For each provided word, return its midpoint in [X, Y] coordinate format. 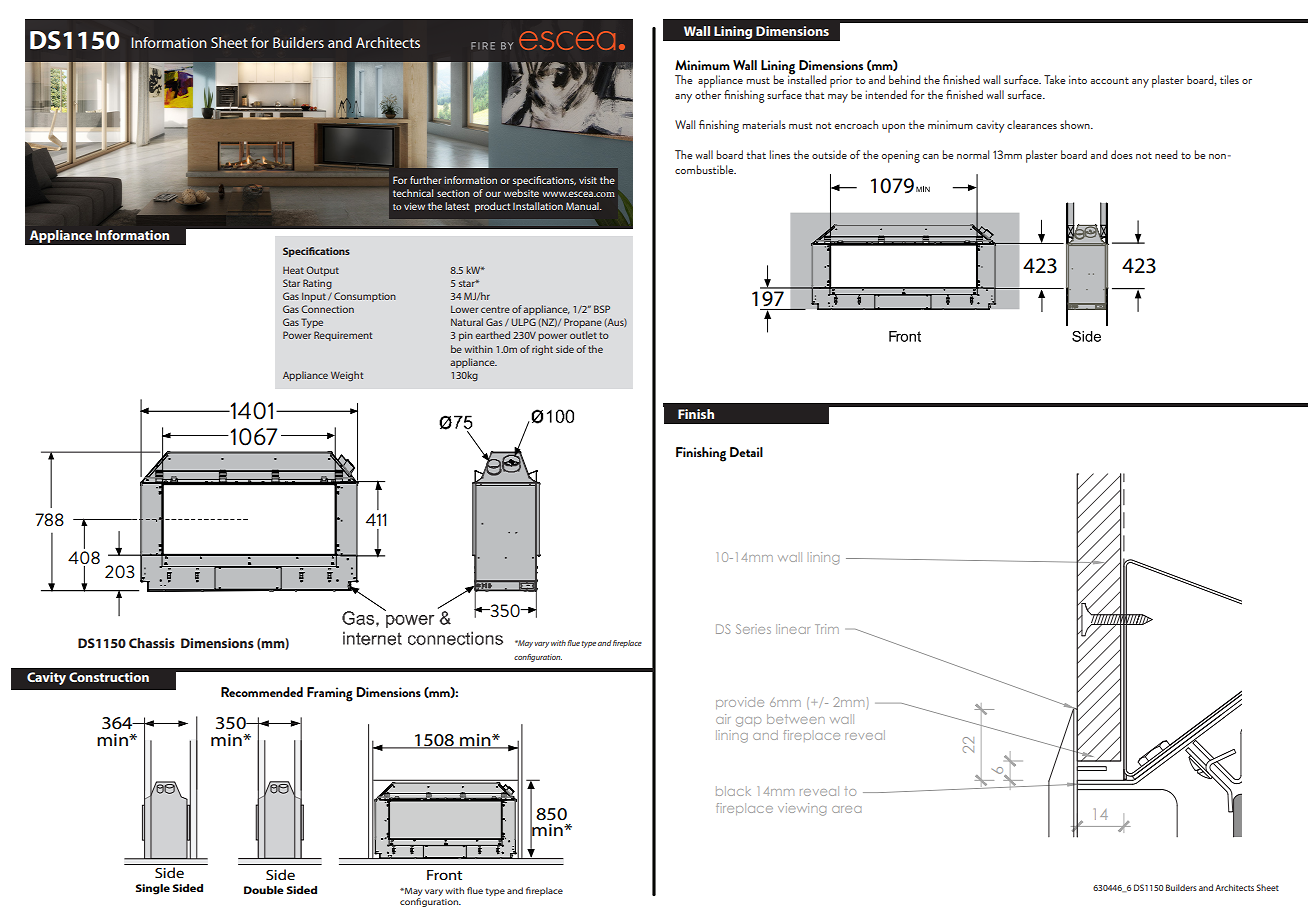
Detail [746, 452]
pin [466, 336]
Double [264, 890]
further [426, 180]
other [708, 94]
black [733, 791]
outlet [583, 335]
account [1110, 80]
